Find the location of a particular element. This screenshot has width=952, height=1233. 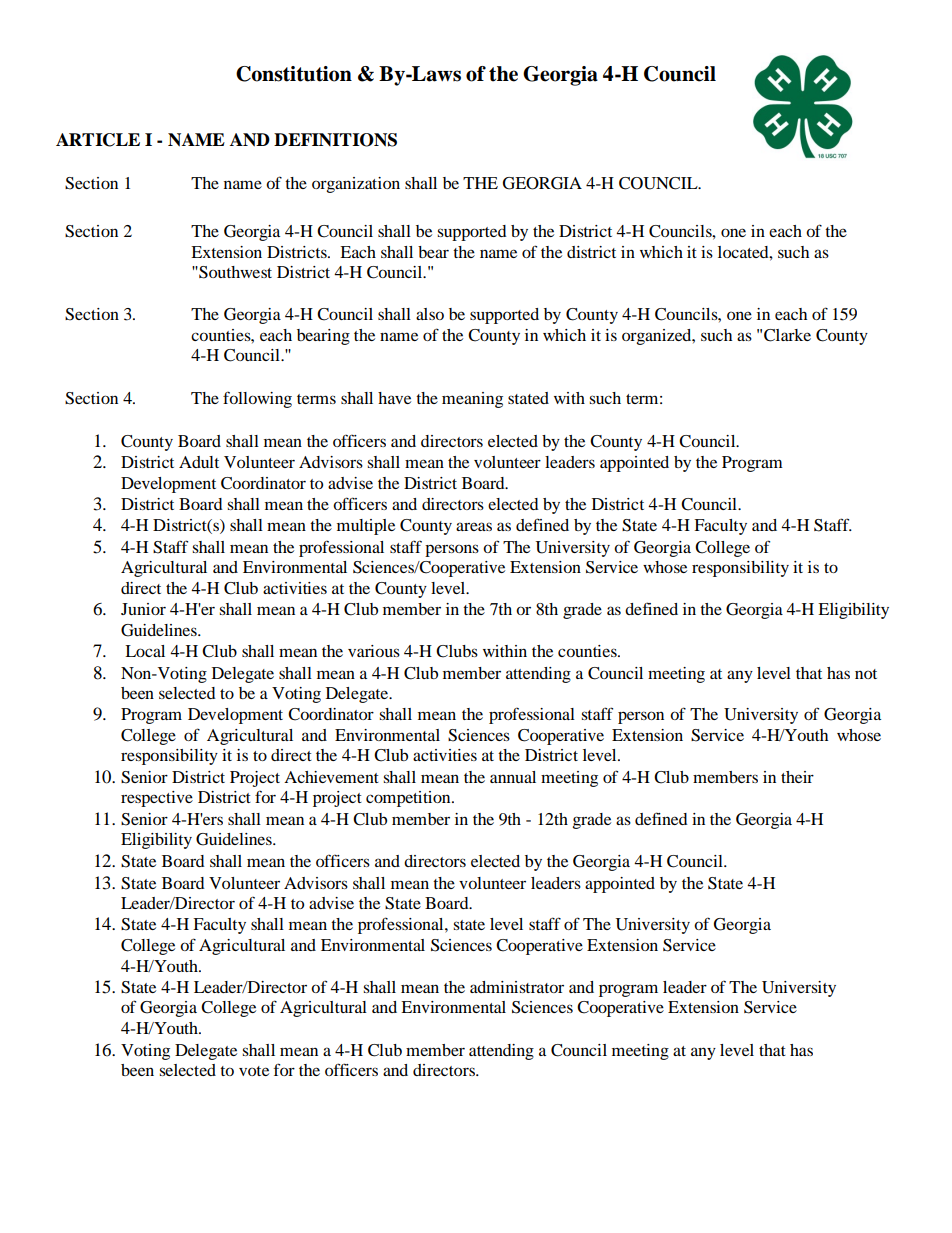

vote is located at coordinates (254, 1071).
